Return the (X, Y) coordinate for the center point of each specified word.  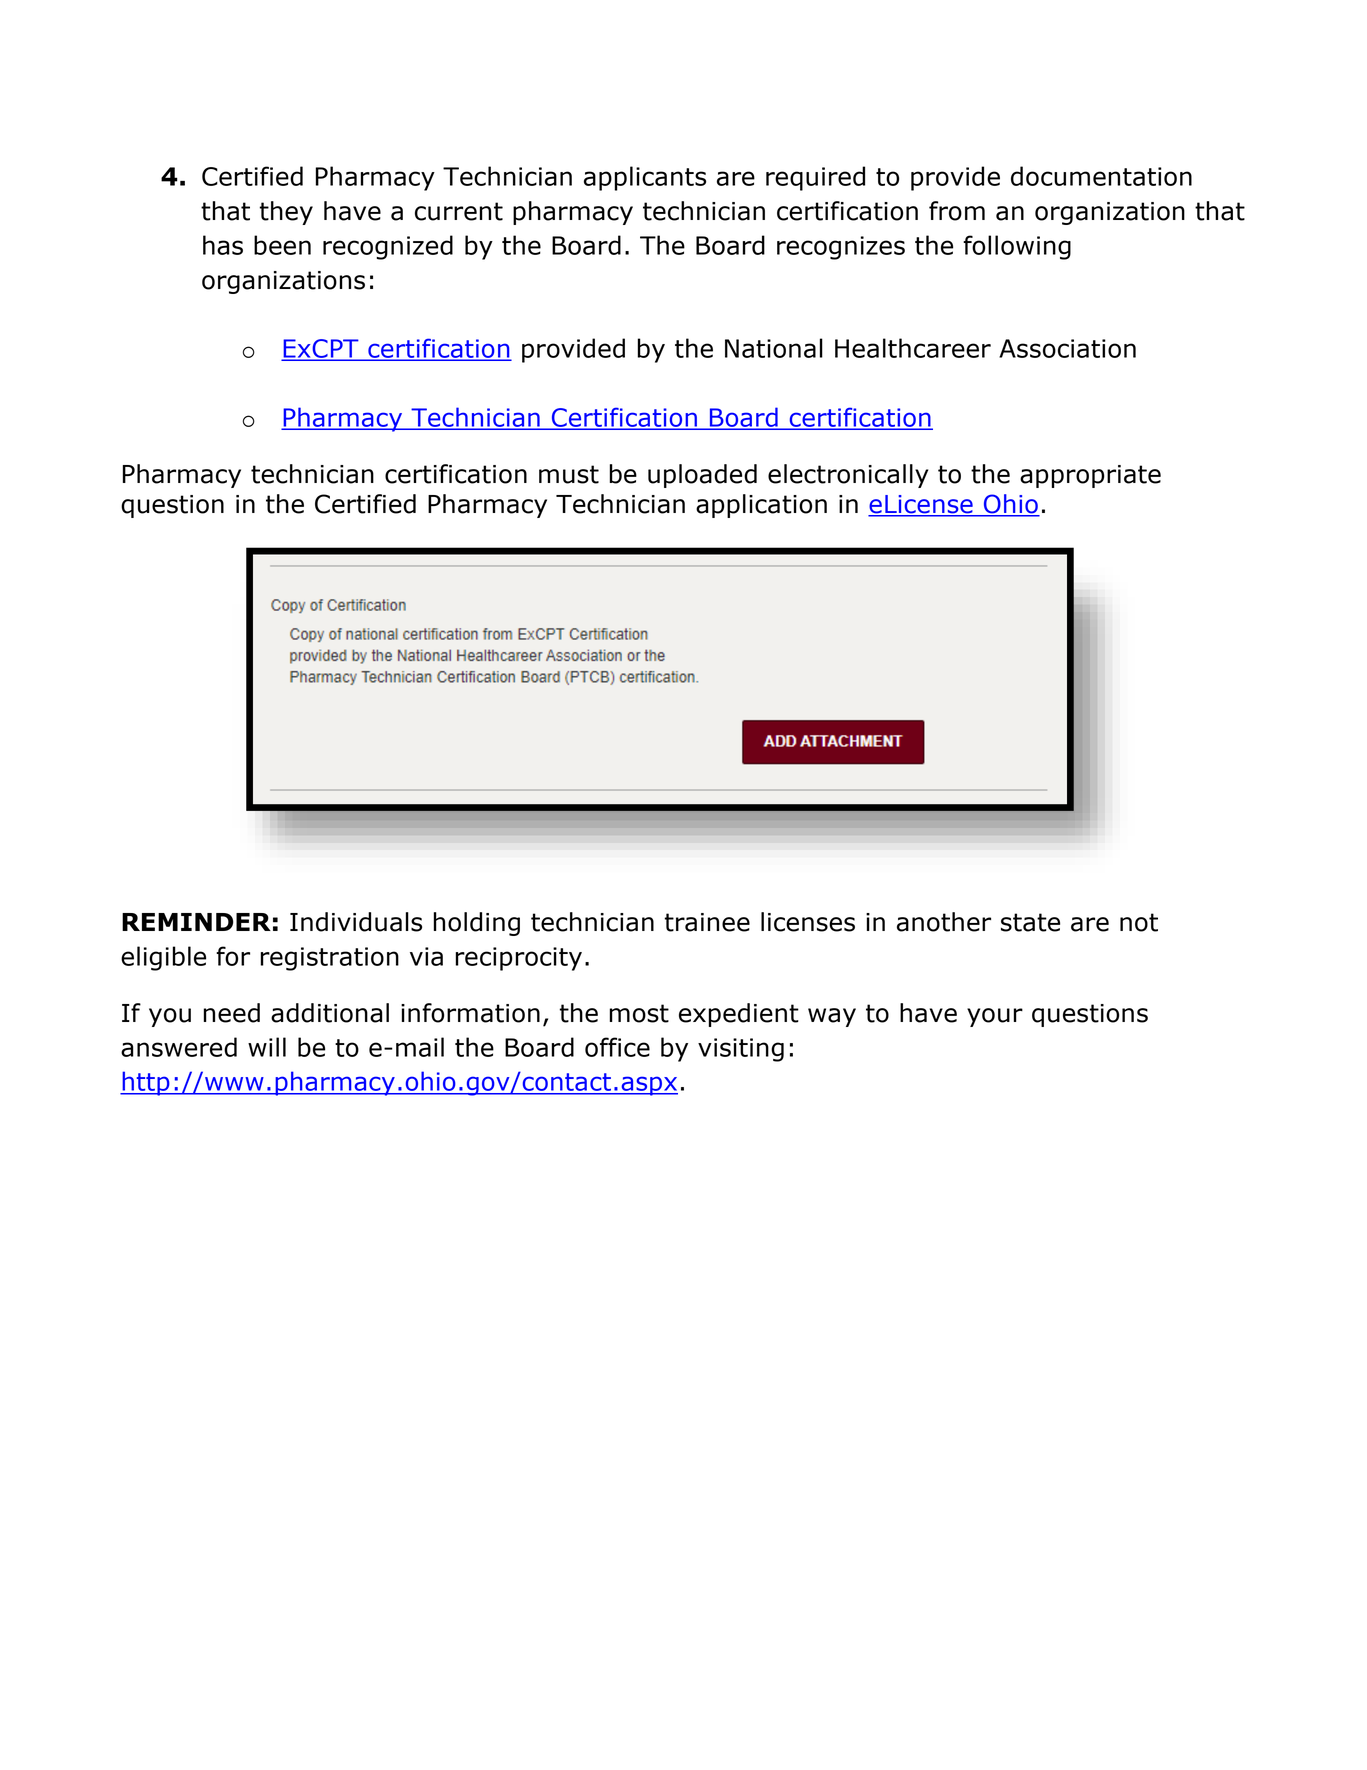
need (231, 1013)
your (995, 1017)
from (957, 211)
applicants (645, 178)
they (286, 213)
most (639, 1013)
